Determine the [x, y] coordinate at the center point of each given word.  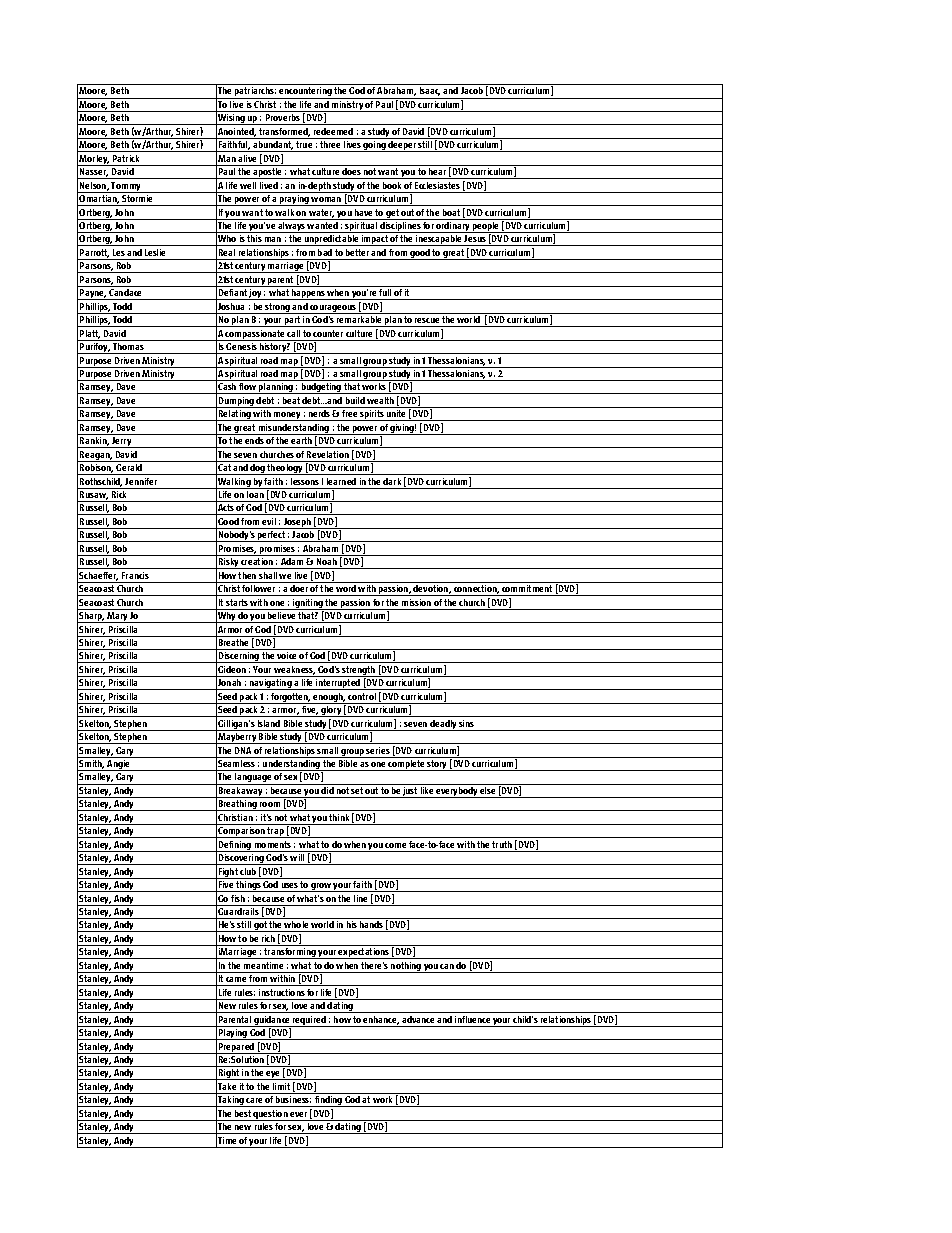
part [292, 321]
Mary [118, 617]
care [254, 1100]
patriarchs [255, 93]
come [395, 845]
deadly [444, 725]
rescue [427, 320]
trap [276, 832]
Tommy [127, 187]
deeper [402, 146]
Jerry [122, 442]
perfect [272, 536]
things [249, 886]
